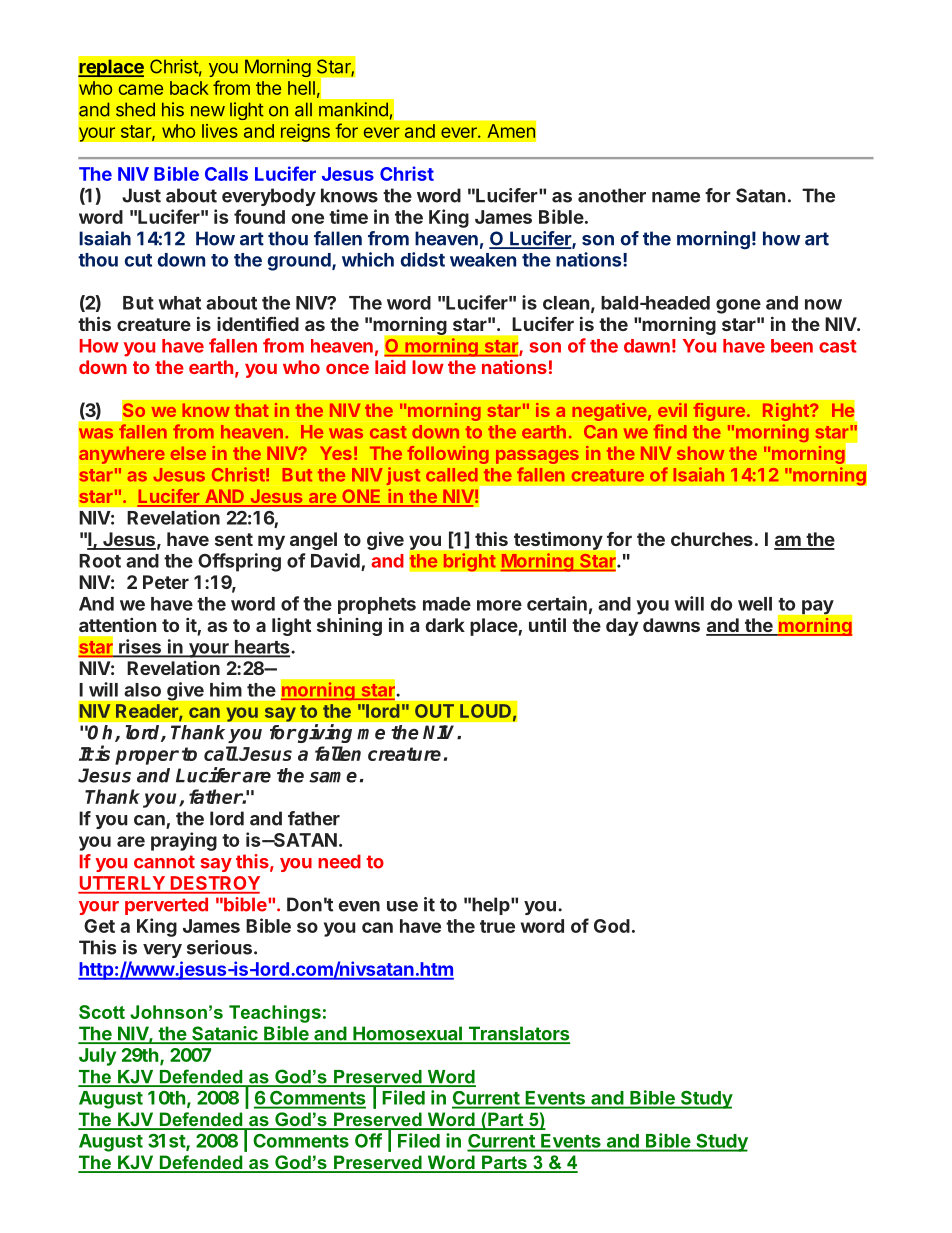 The width and height of the image is (952, 1233). Describe the element at coordinates (208, 111) in the image. I see `new` at that location.
